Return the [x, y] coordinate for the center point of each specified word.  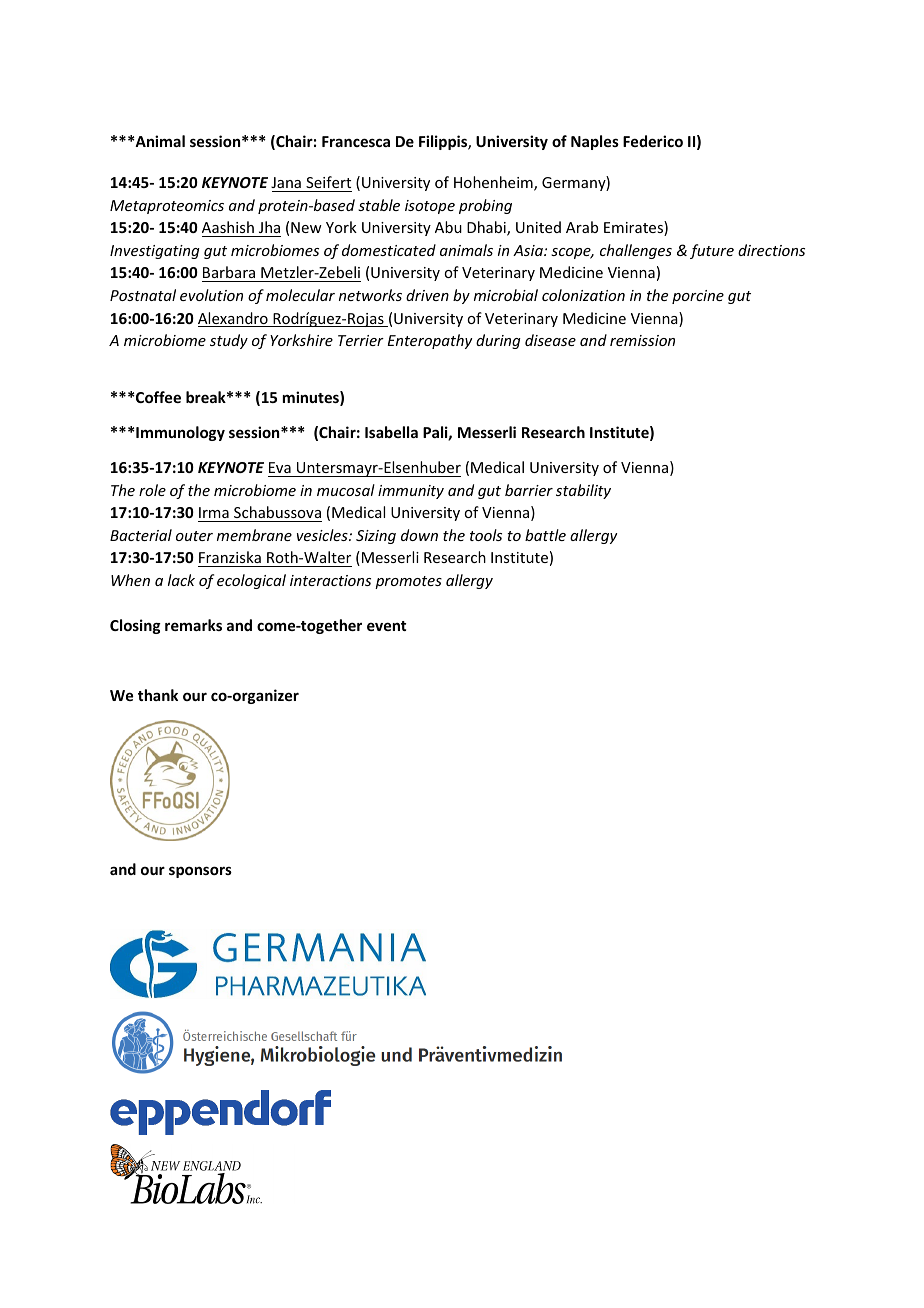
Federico [653, 141]
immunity [411, 492]
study [229, 341]
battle [545, 535]
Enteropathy [430, 341]
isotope [430, 207]
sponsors [200, 872]
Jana [286, 182]
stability [583, 491]
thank [158, 695]
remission [642, 340]
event [386, 626]
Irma [214, 512]
